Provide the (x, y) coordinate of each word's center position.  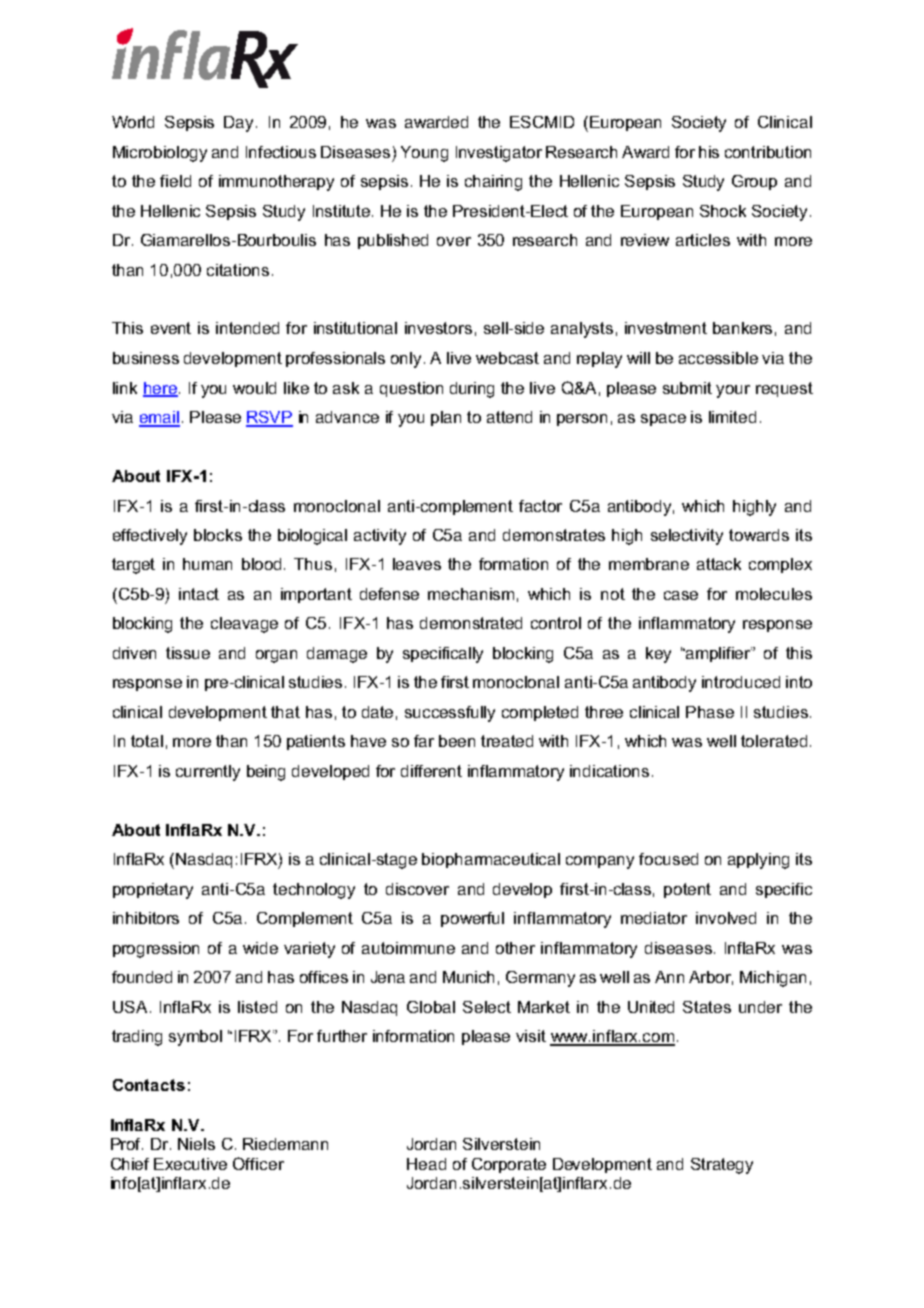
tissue (188, 653)
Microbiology (160, 154)
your (733, 391)
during (472, 390)
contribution (768, 152)
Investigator (499, 154)
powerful (472, 919)
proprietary (153, 891)
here (160, 389)
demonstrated (471, 623)
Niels (196, 1144)
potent (687, 890)
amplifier (718, 654)
